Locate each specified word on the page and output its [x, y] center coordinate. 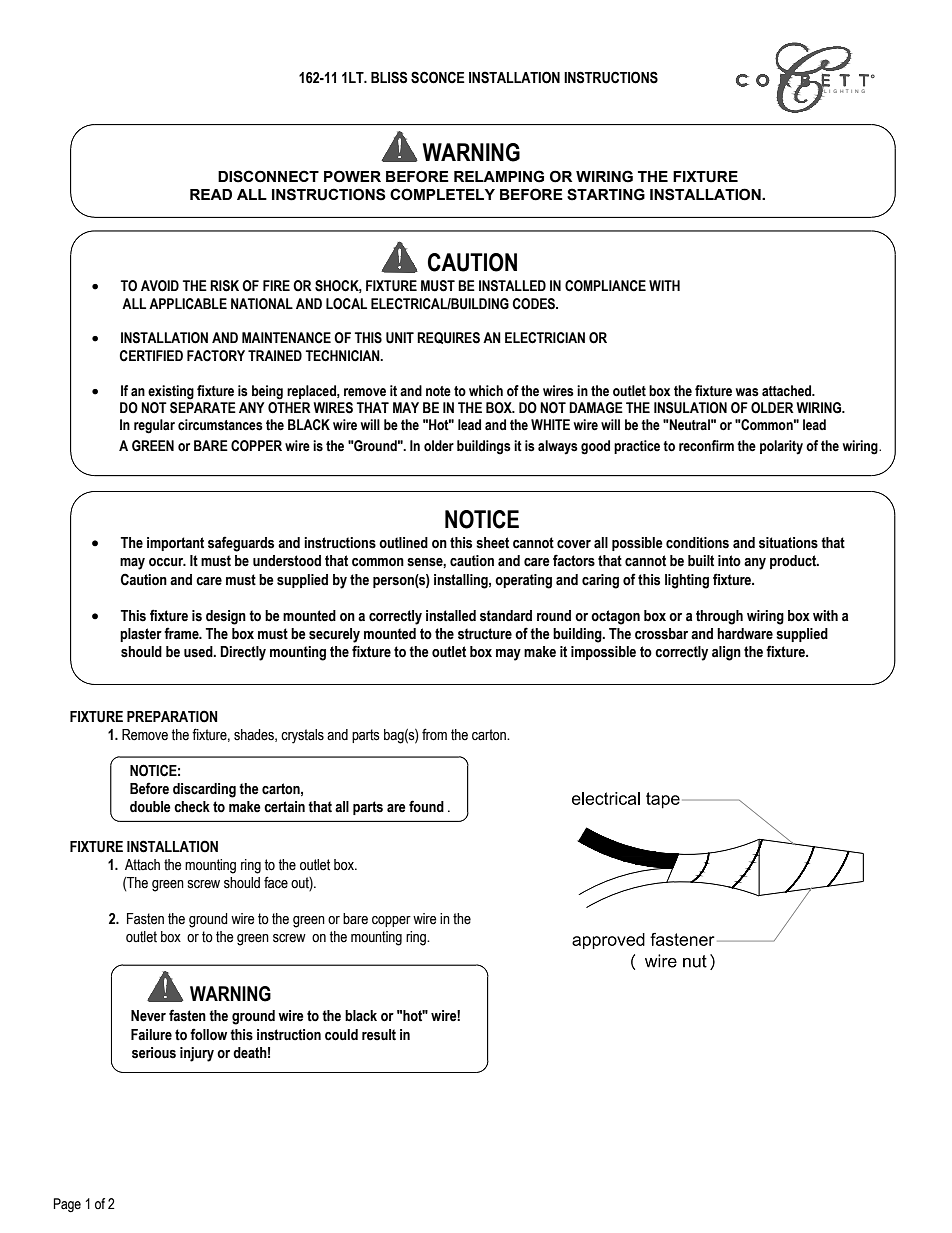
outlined [403, 543]
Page [67, 1205]
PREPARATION [172, 716]
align [726, 653]
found [426, 806]
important [175, 544]
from [434, 734]
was [747, 392]
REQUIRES [448, 338]
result [379, 1035]
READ [211, 194]
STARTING [606, 194]
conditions [697, 543]
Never [148, 1016]
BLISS [389, 77]
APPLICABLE [188, 304]
